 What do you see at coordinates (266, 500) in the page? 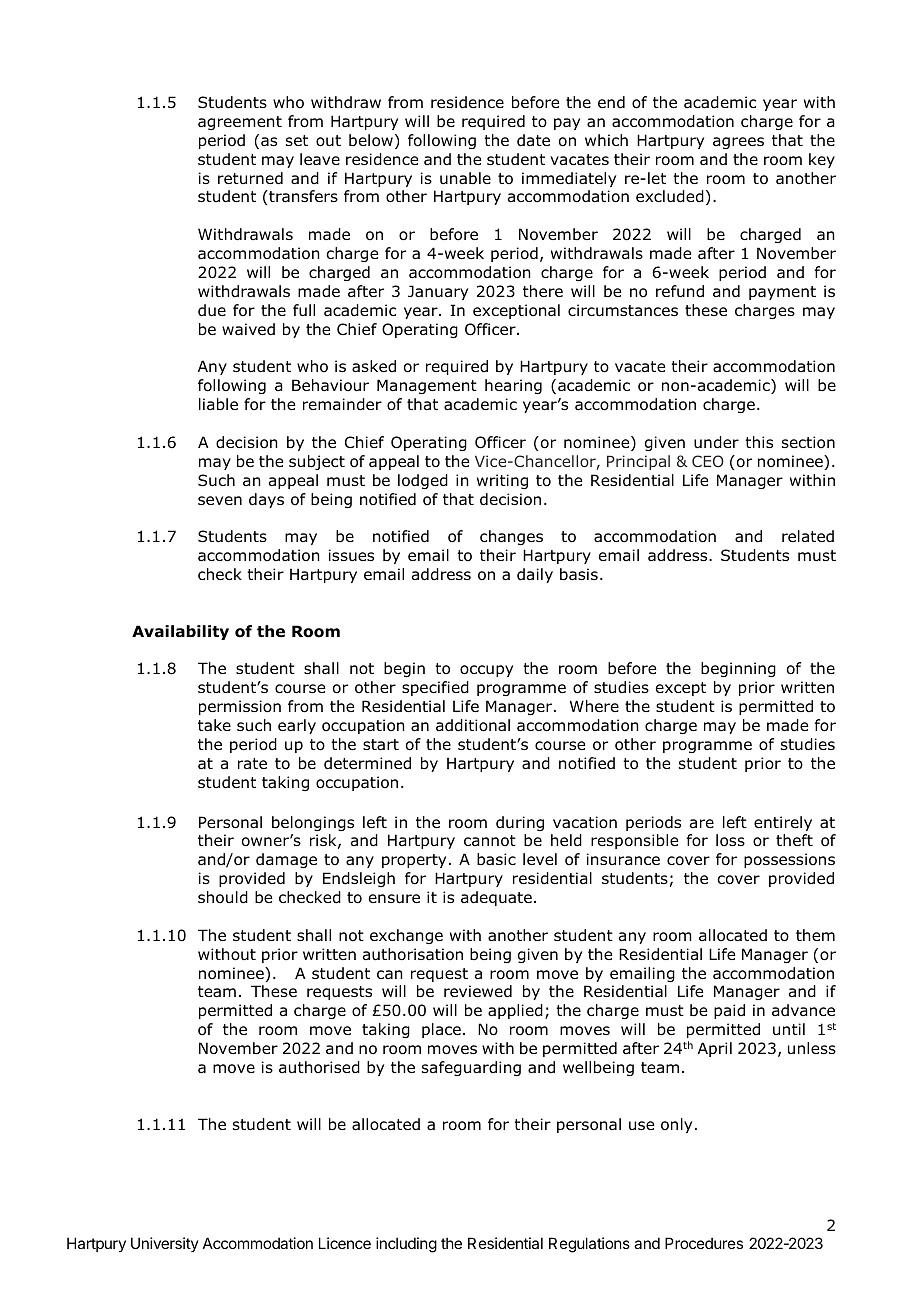
I see `days` at bounding box center [266, 500].
